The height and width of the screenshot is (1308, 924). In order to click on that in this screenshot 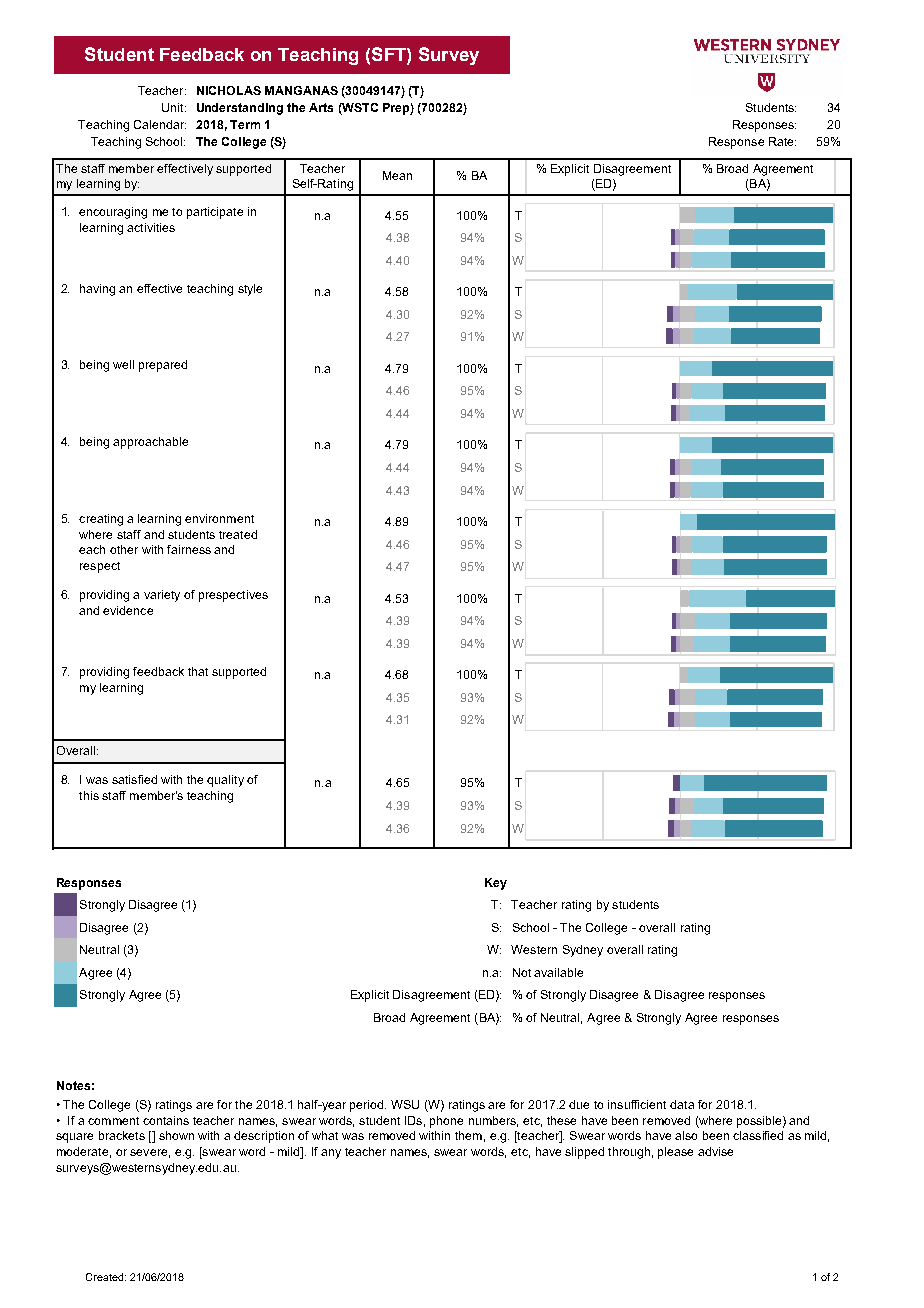, I will do `click(198, 671)`.
